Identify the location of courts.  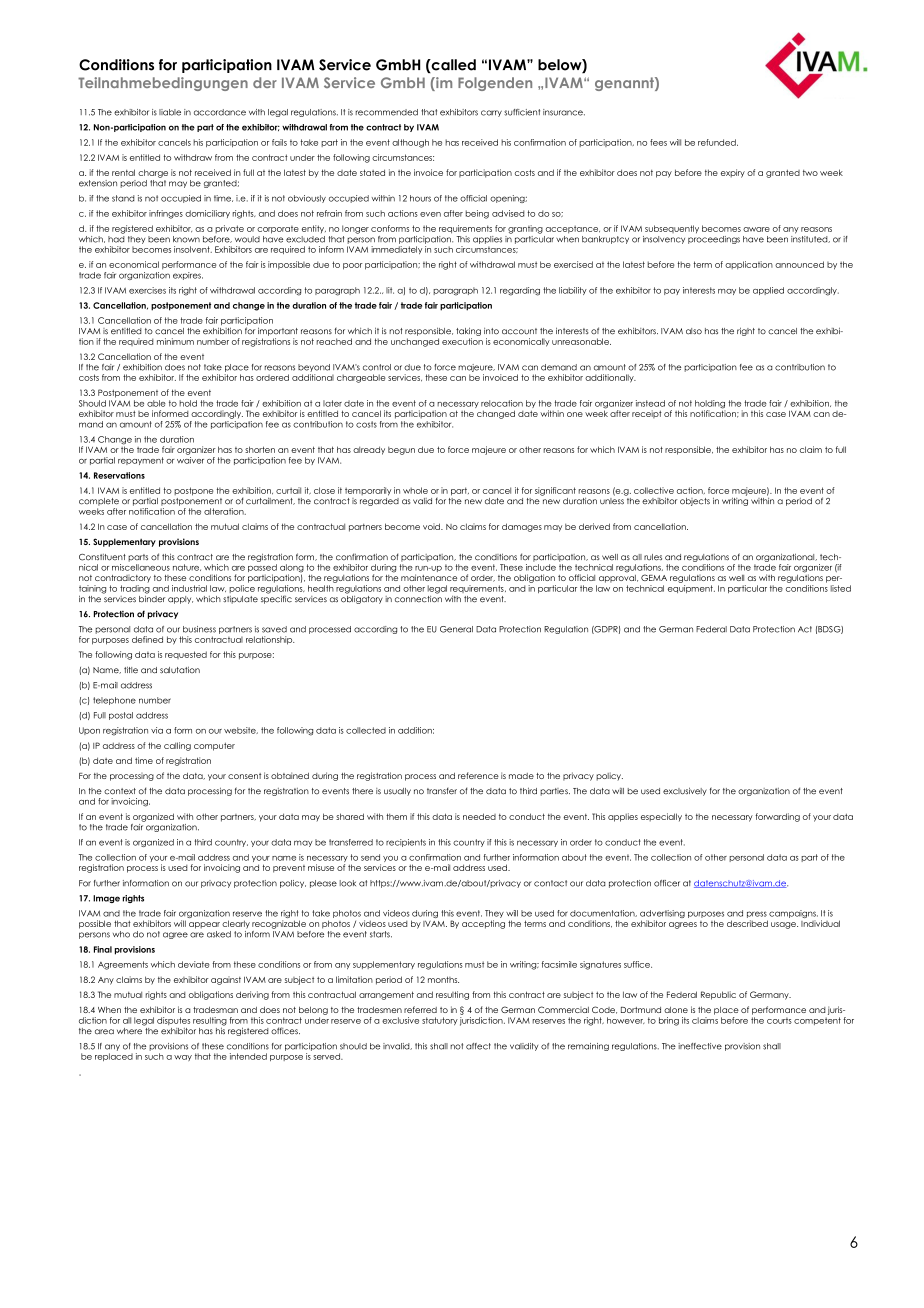
(779, 1020).
